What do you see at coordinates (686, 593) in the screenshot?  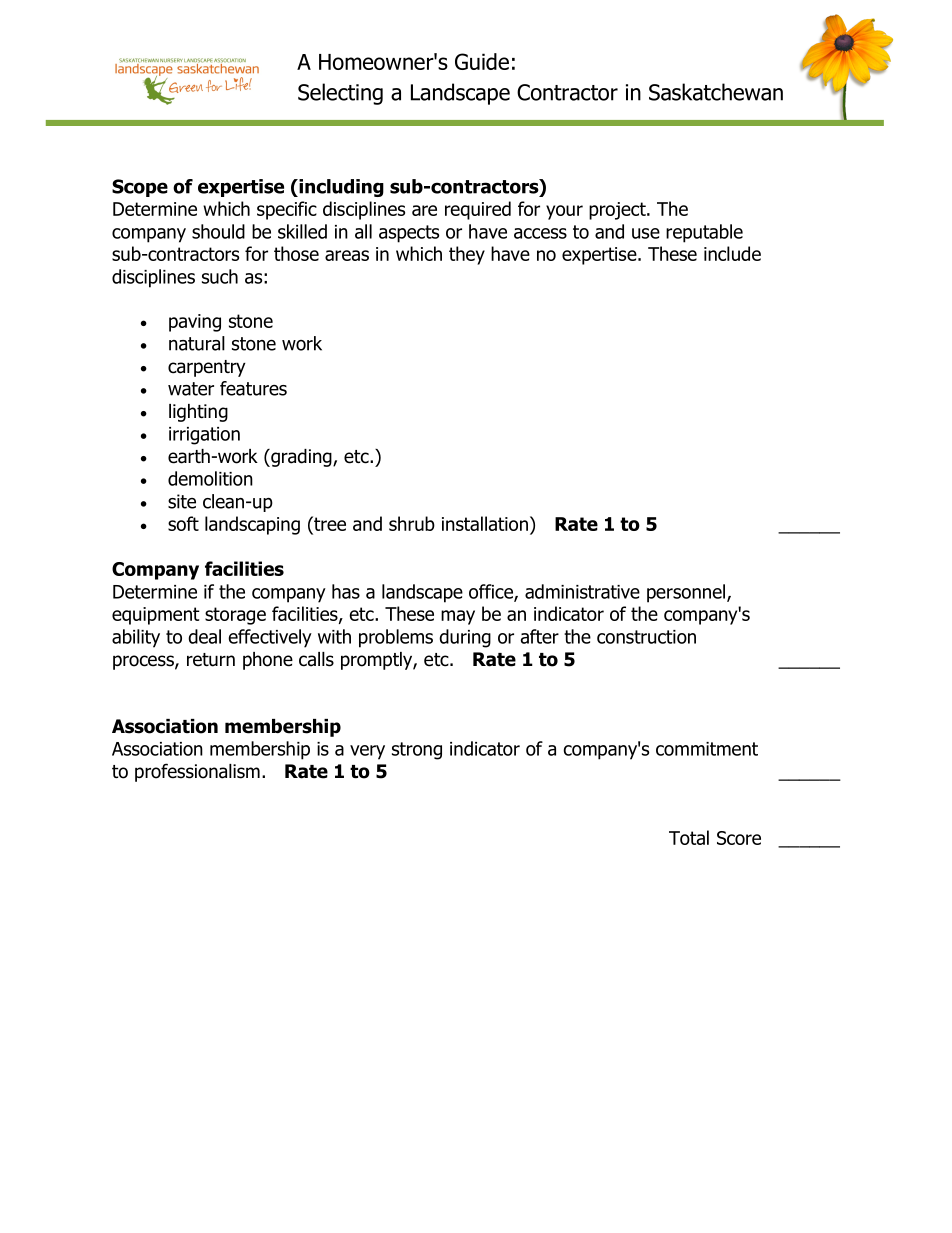 I see `personnel` at bounding box center [686, 593].
